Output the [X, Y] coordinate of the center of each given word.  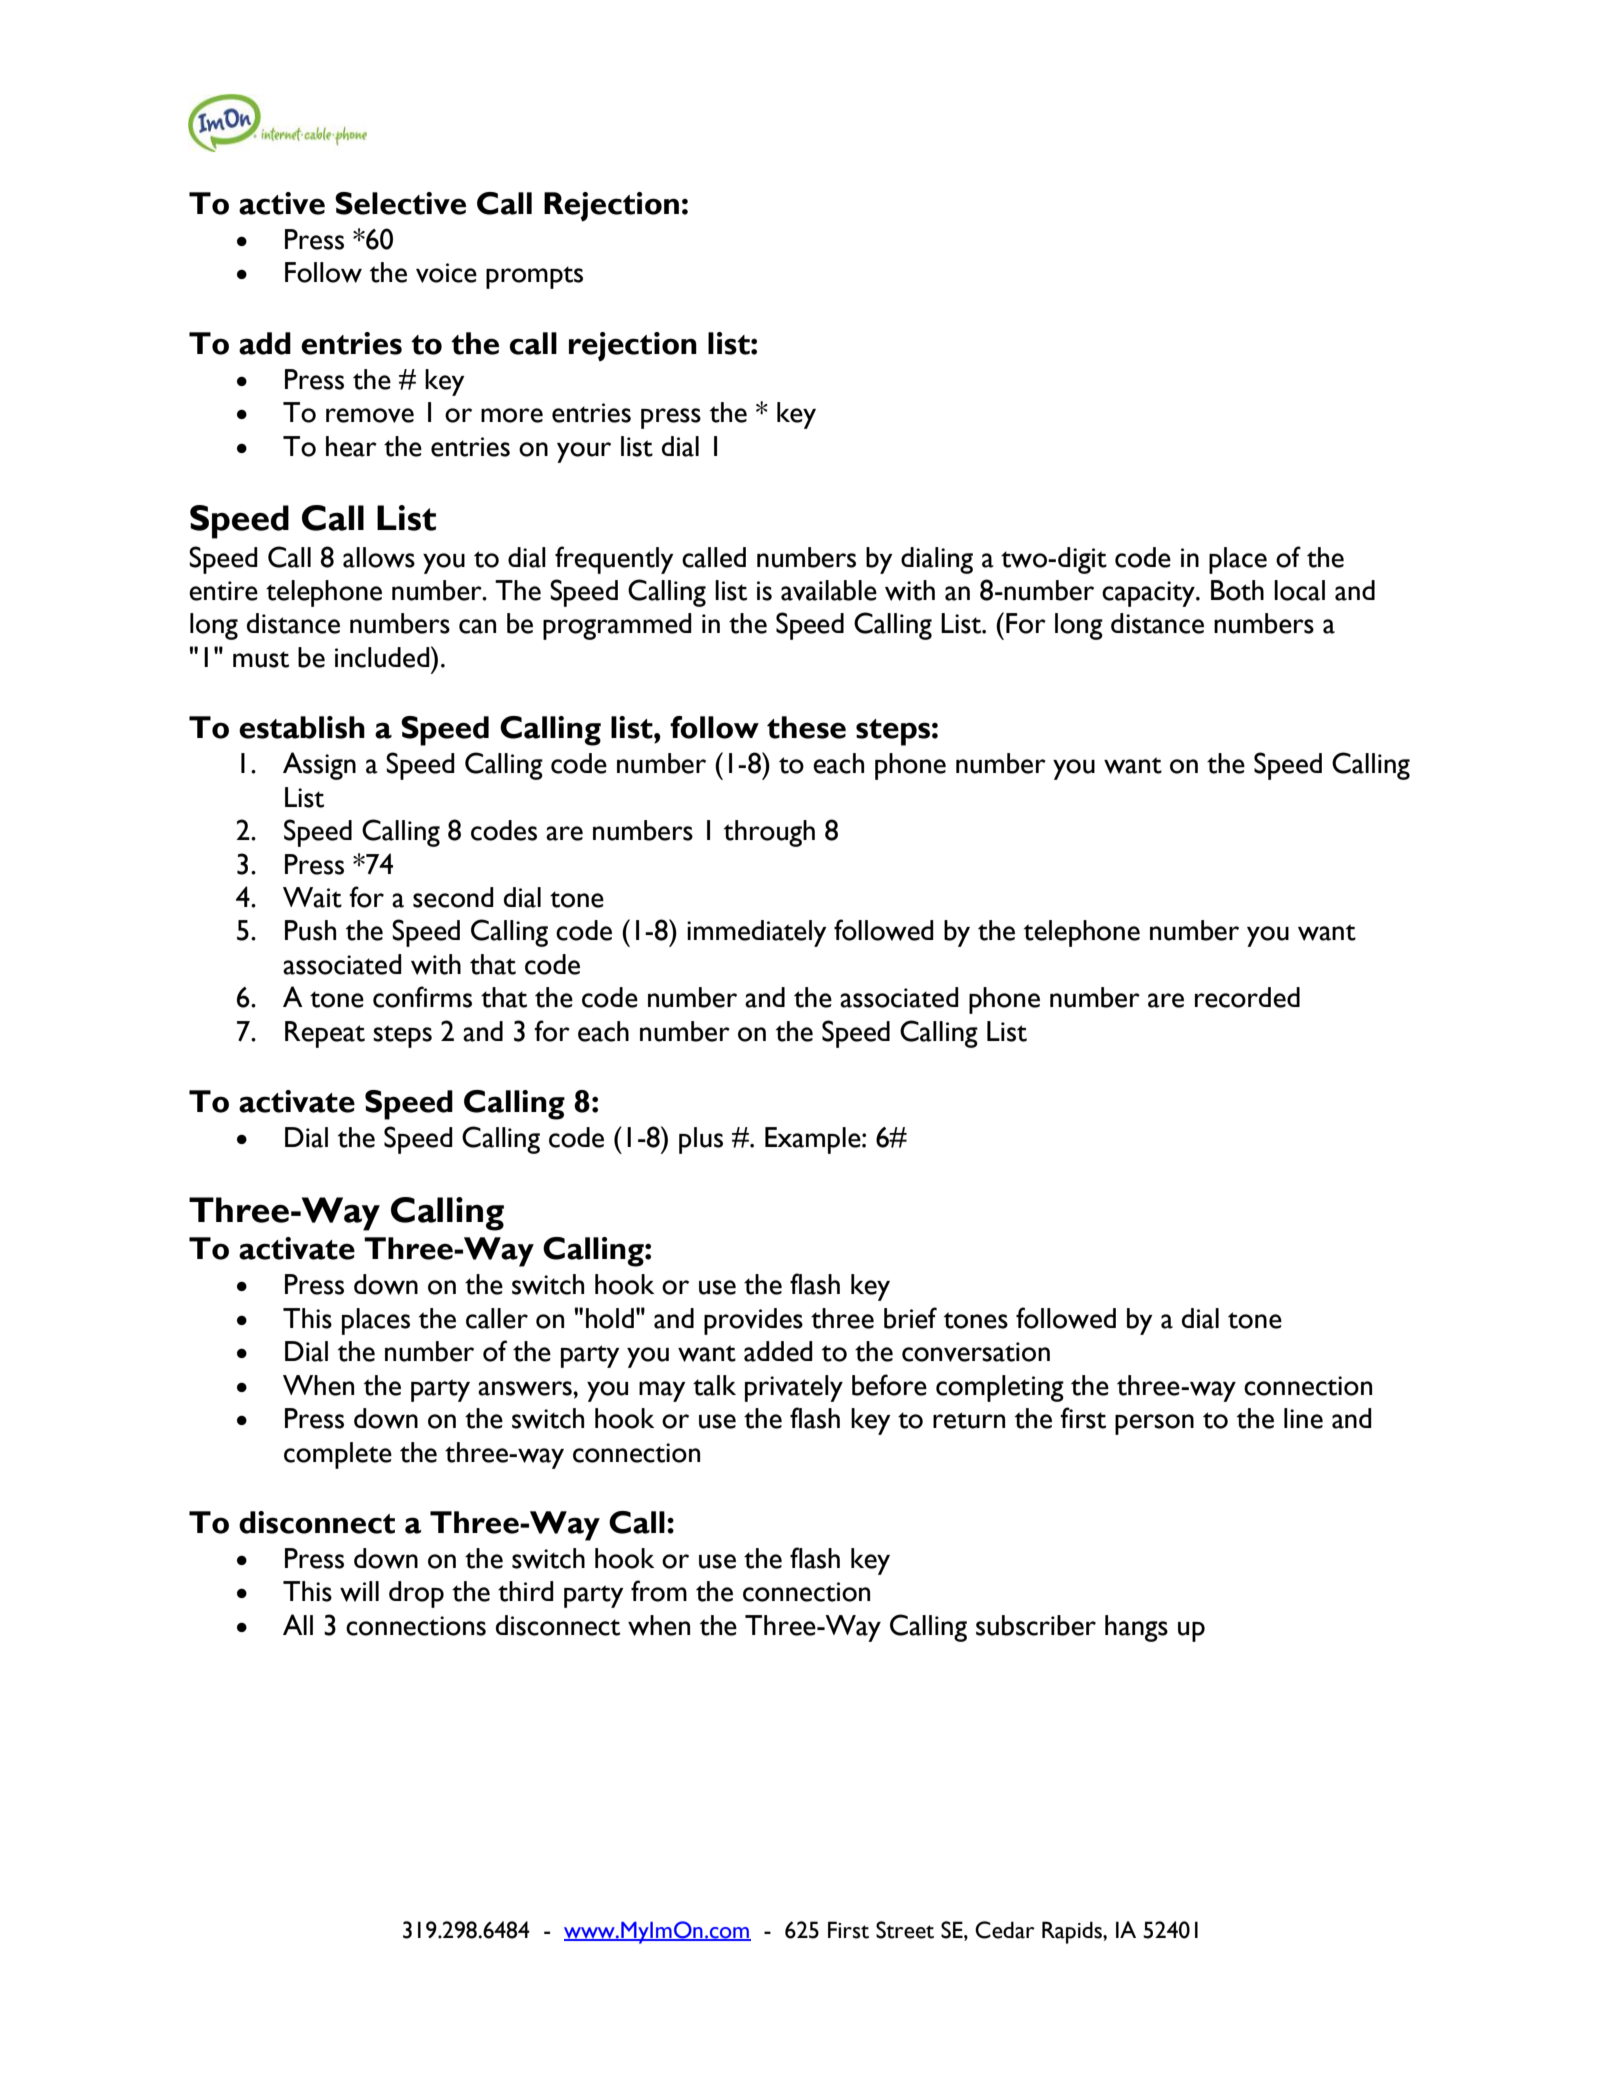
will [359, 1591]
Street [905, 1930]
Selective [400, 203]
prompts [534, 277]
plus [701, 1140]
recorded [1247, 997]
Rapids [1073, 1932]
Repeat [325, 1034]
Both [1237, 590]
